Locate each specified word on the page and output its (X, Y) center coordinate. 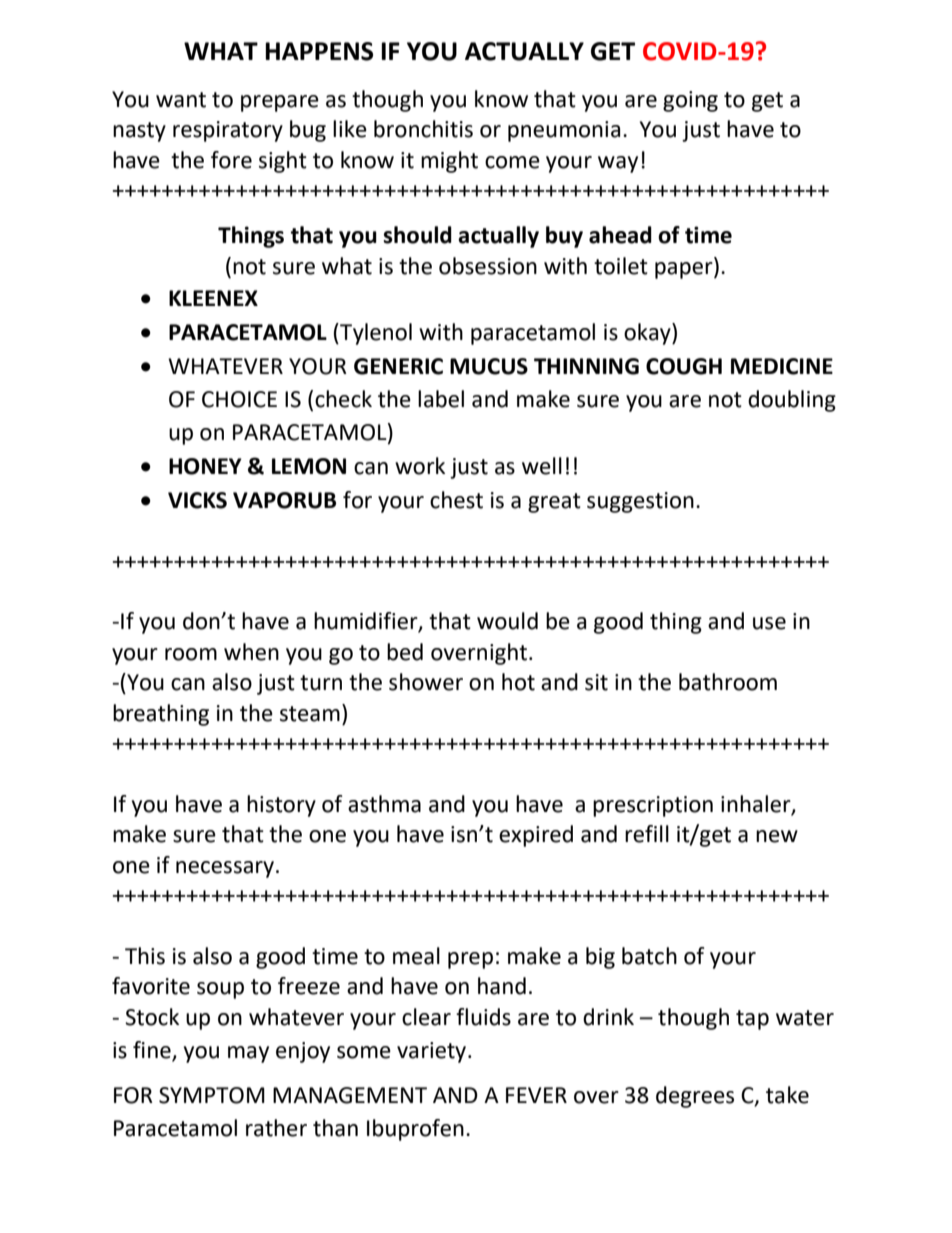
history (281, 806)
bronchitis (423, 129)
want (181, 100)
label (441, 399)
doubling (792, 401)
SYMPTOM (212, 1095)
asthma (384, 804)
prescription (653, 806)
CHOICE (239, 399)
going (690, 101)
